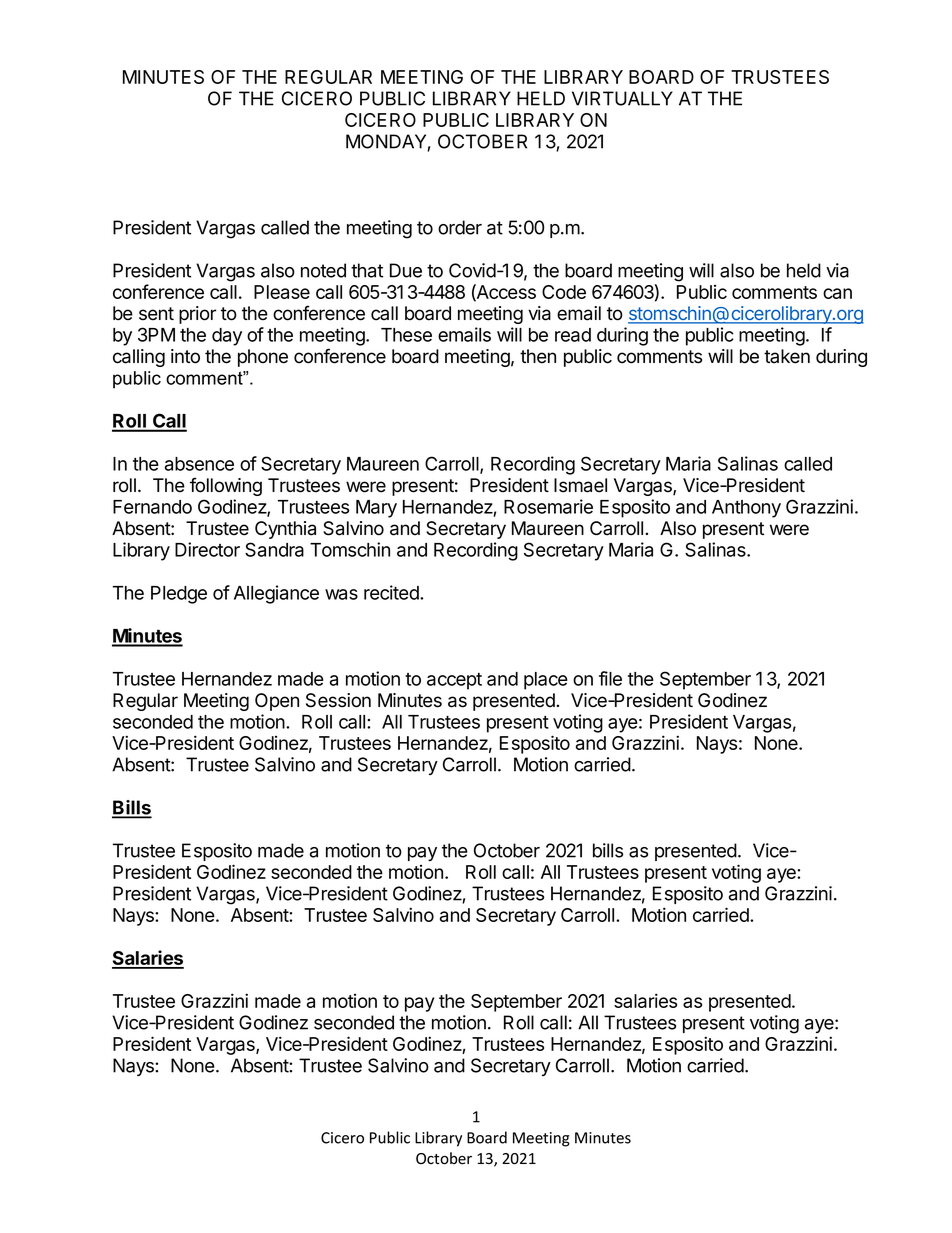  Describe the element at coordinates (837, 293) in the screenshot. I see `can` at that location.
